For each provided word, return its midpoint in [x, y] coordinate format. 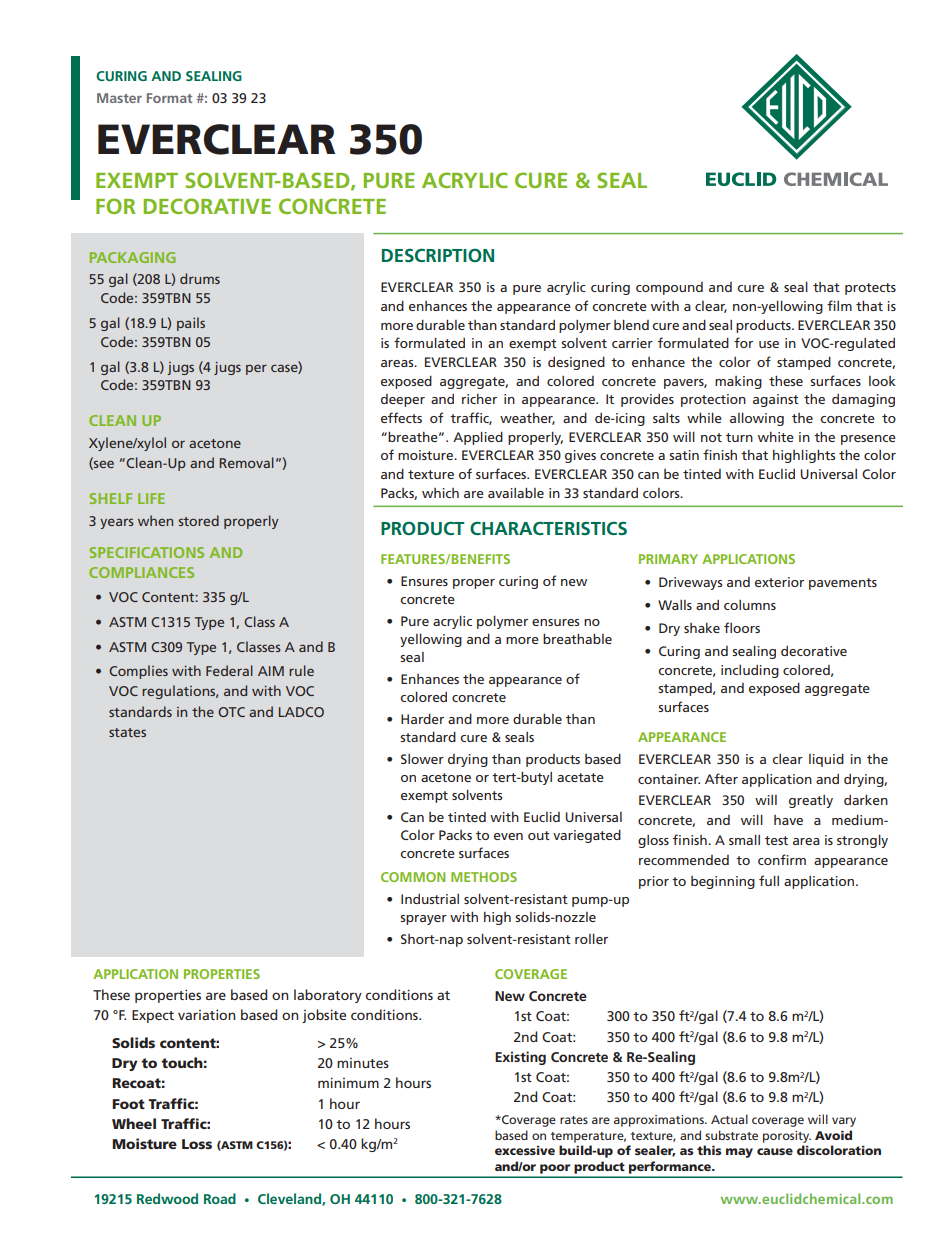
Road [220, 1198]
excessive [525, 1150]
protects [870, 289]
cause [775, 1151]
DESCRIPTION [438, 255]
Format [169, 98]
